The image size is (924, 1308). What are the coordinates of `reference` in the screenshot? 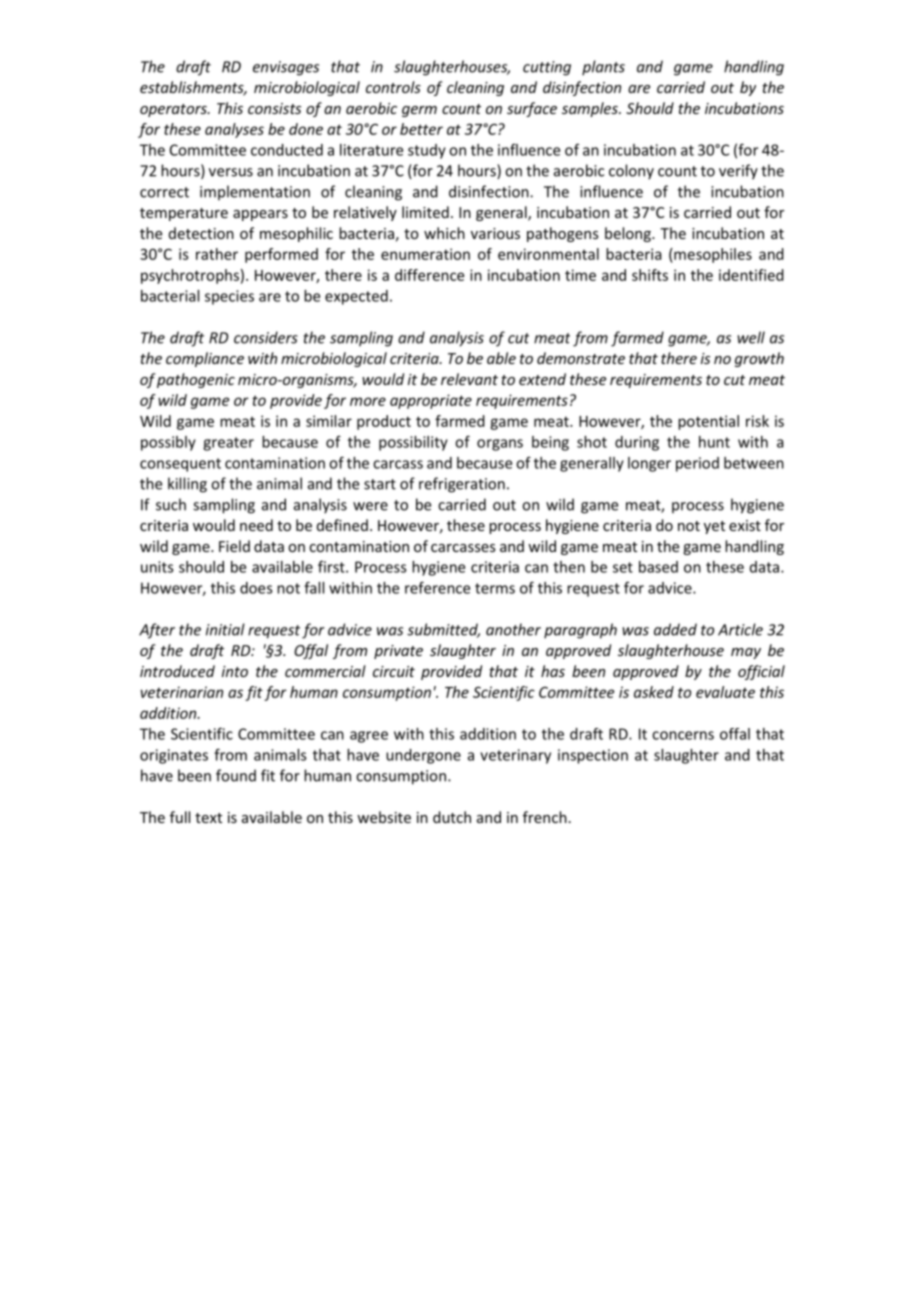 It's located at (437, 587).
